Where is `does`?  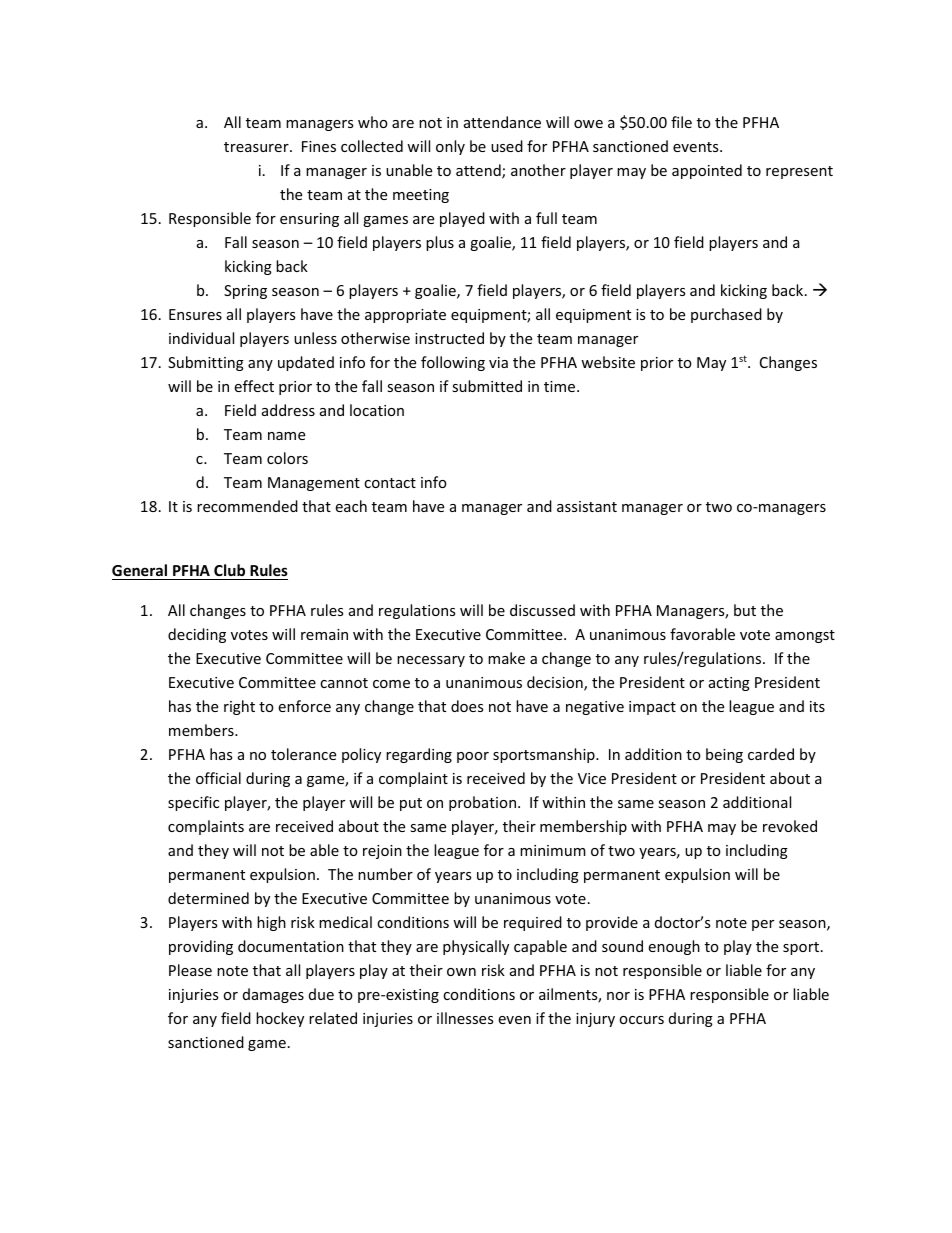 does is located at coordinates (467, 706).
